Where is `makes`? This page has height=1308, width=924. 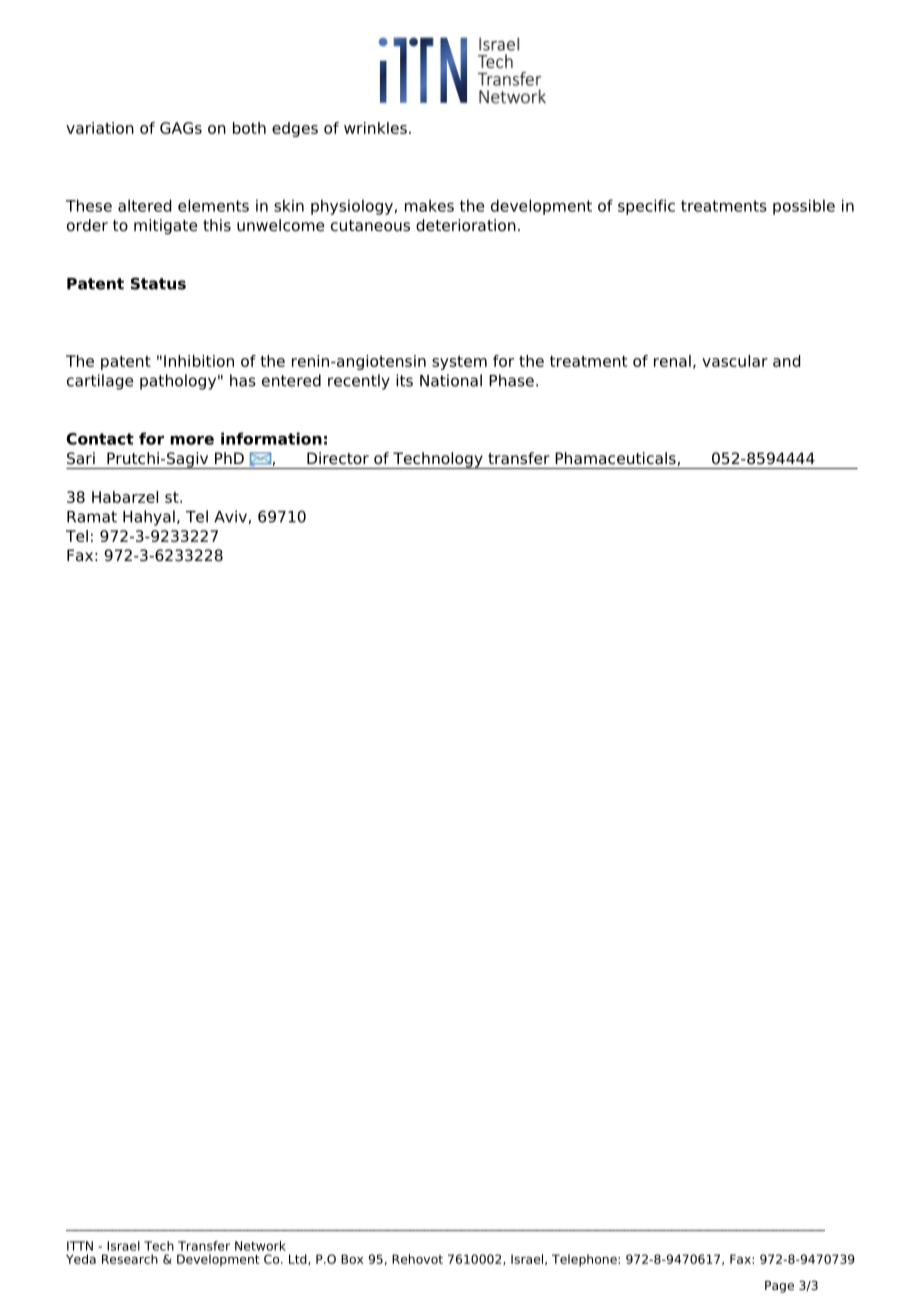 makes is located at coordinates (429, 205).
